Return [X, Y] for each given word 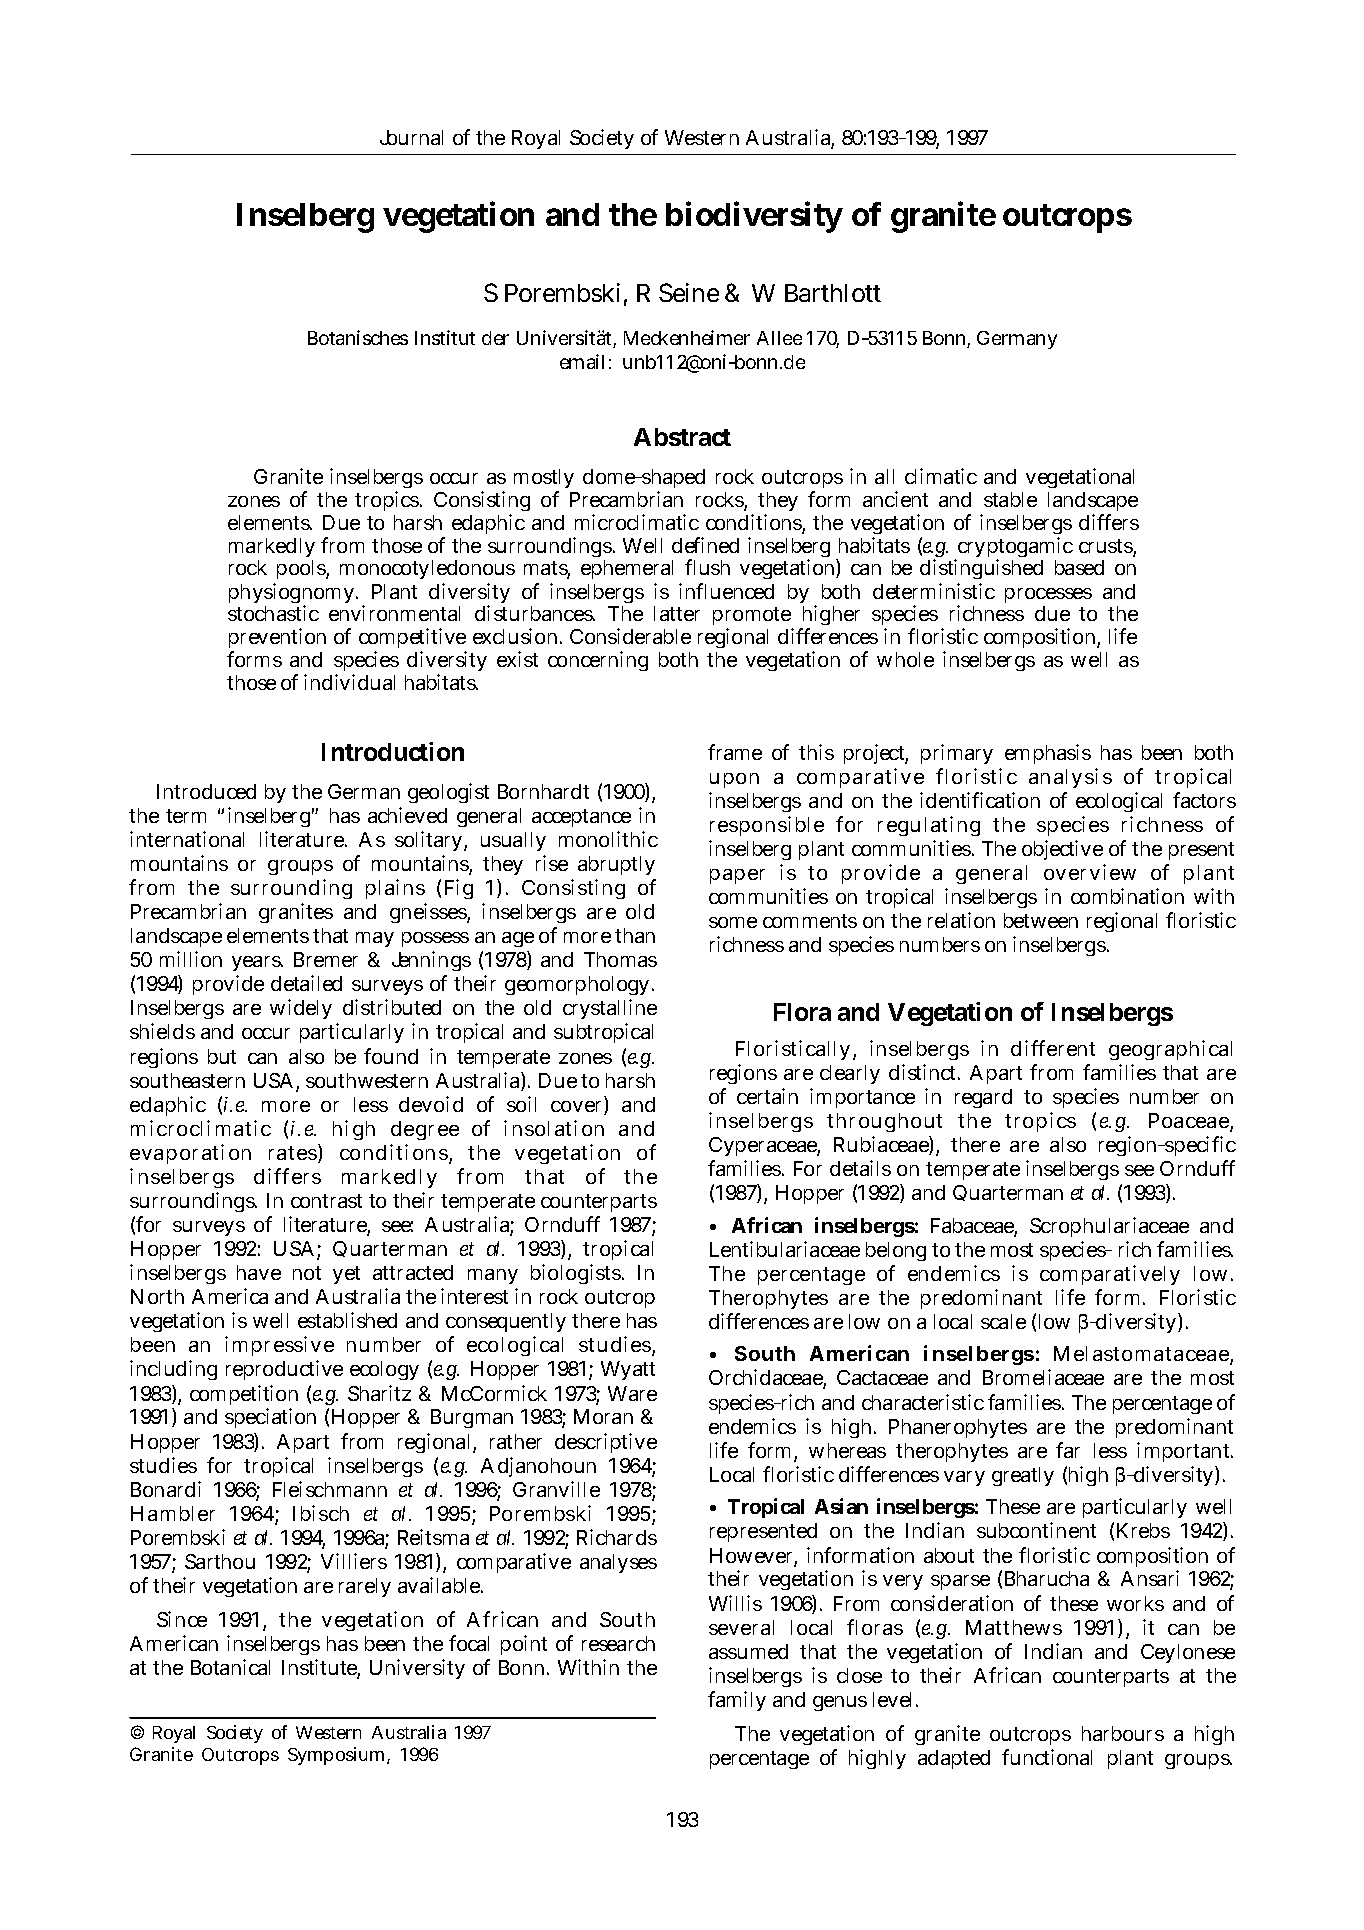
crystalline [610, 1011]
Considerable [630, 636]
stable [1010, 499]
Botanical [230, 1667]
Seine [689, 292]
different [1053, 1048]
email [582, 361]
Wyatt [628, 1370]
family [737, 1701]
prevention [277, 640]
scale [1003, 1321]
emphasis [1048, 754]
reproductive [284, 1370]
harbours [1123, 1733]
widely [301, 1009]
